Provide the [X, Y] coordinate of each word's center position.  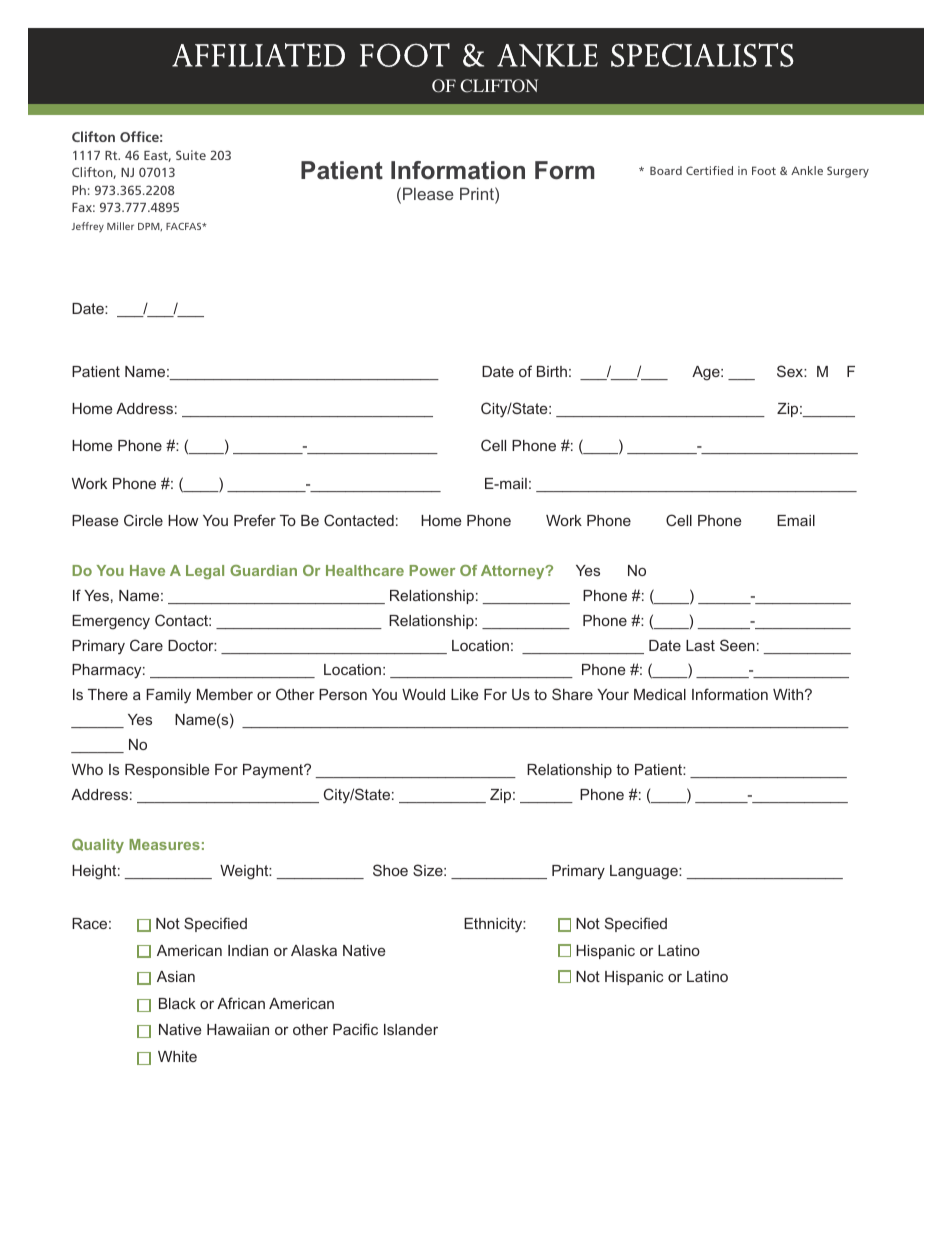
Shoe [390, 870]
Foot [764, 170]
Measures [164, 844]
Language [645, 872]
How [183, 520]
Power [432, 570]
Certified [709, 170]
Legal [205, 572]
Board [666, 170]
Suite [191, 155]
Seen [737, 645]
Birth [552, 371]
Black [177, 1003]
